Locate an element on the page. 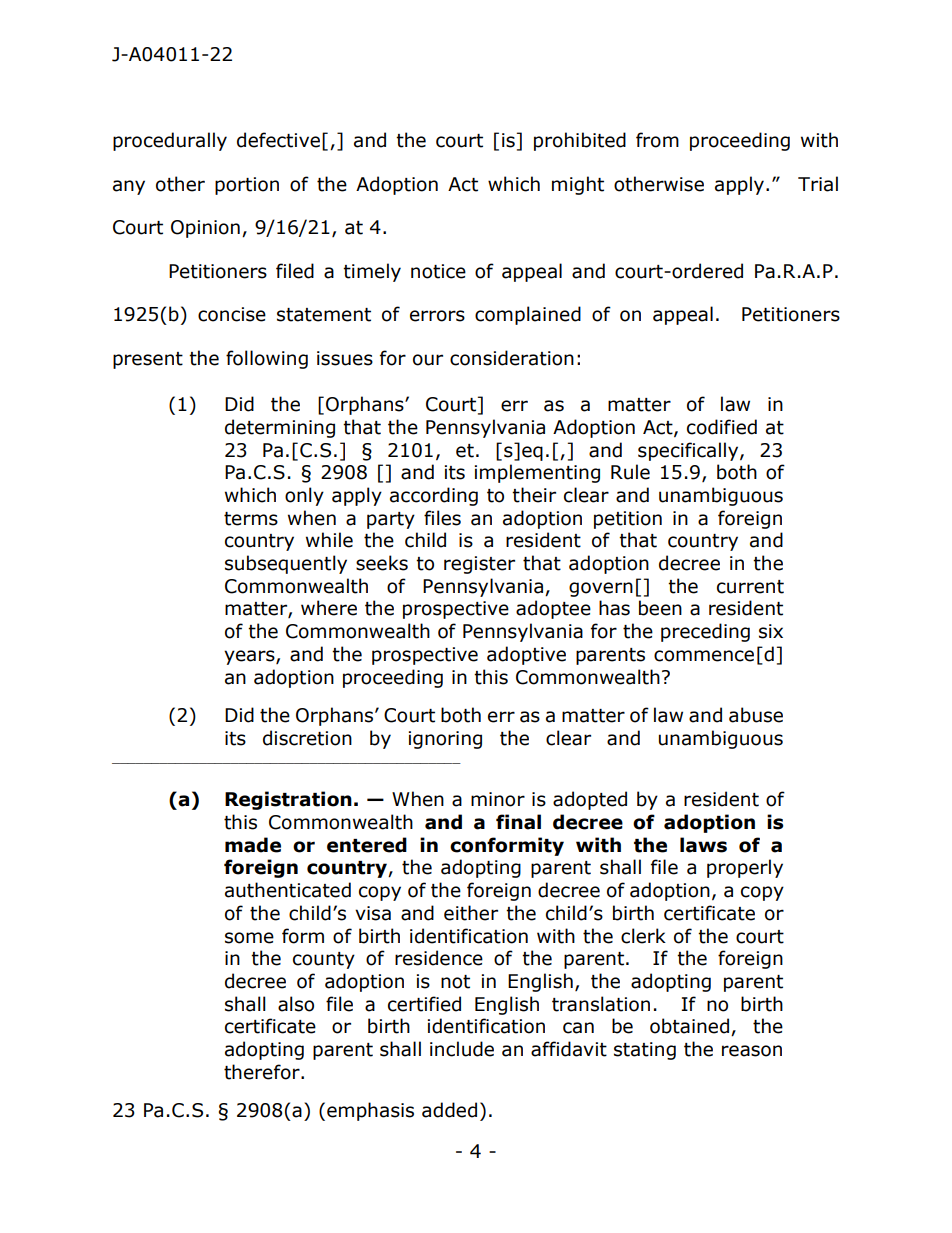 This page has height=1233, width=952. made is located at coordinates (253, 845).
